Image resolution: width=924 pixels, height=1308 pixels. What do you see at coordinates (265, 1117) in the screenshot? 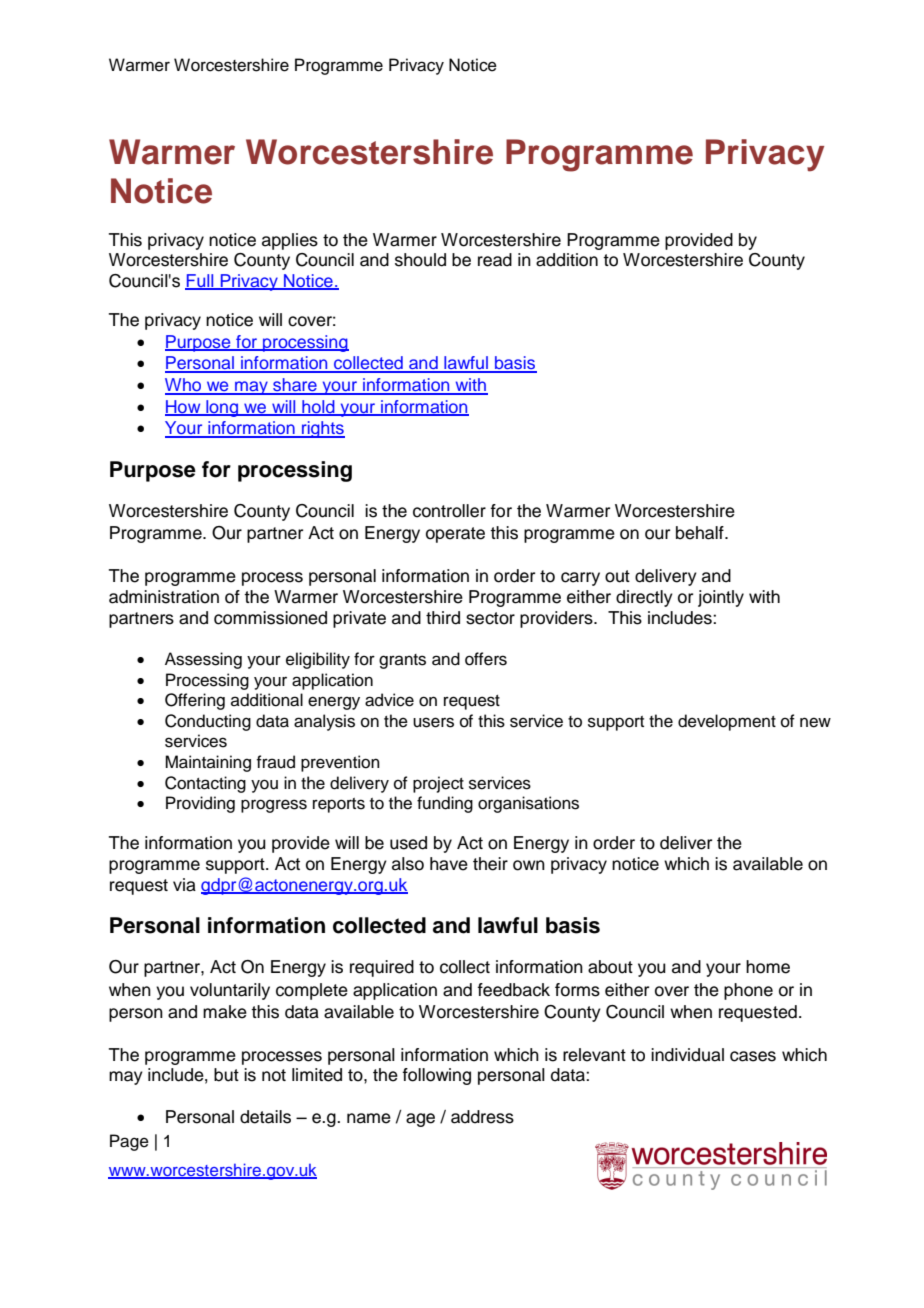
I see `details` at bounding box center [265, 1117].
